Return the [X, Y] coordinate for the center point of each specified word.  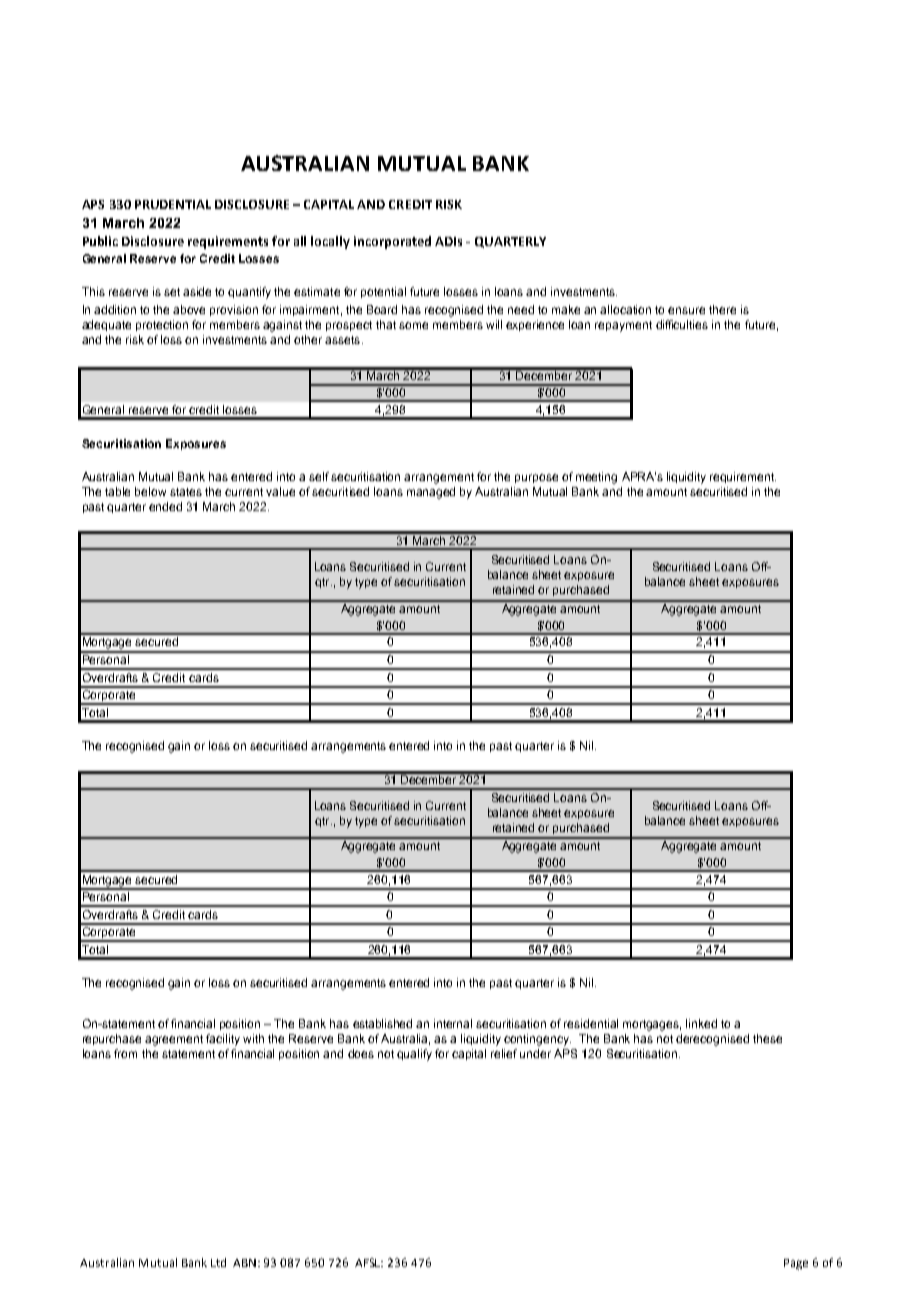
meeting [596, 478]
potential [383, 292]
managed [431, 493]
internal [453, 1023]
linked [701, 1023]
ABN [246, 1263]
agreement [174, 1040]
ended [165, 506]
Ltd [218, 1262]
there [722, 309]
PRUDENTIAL [173, 204]
